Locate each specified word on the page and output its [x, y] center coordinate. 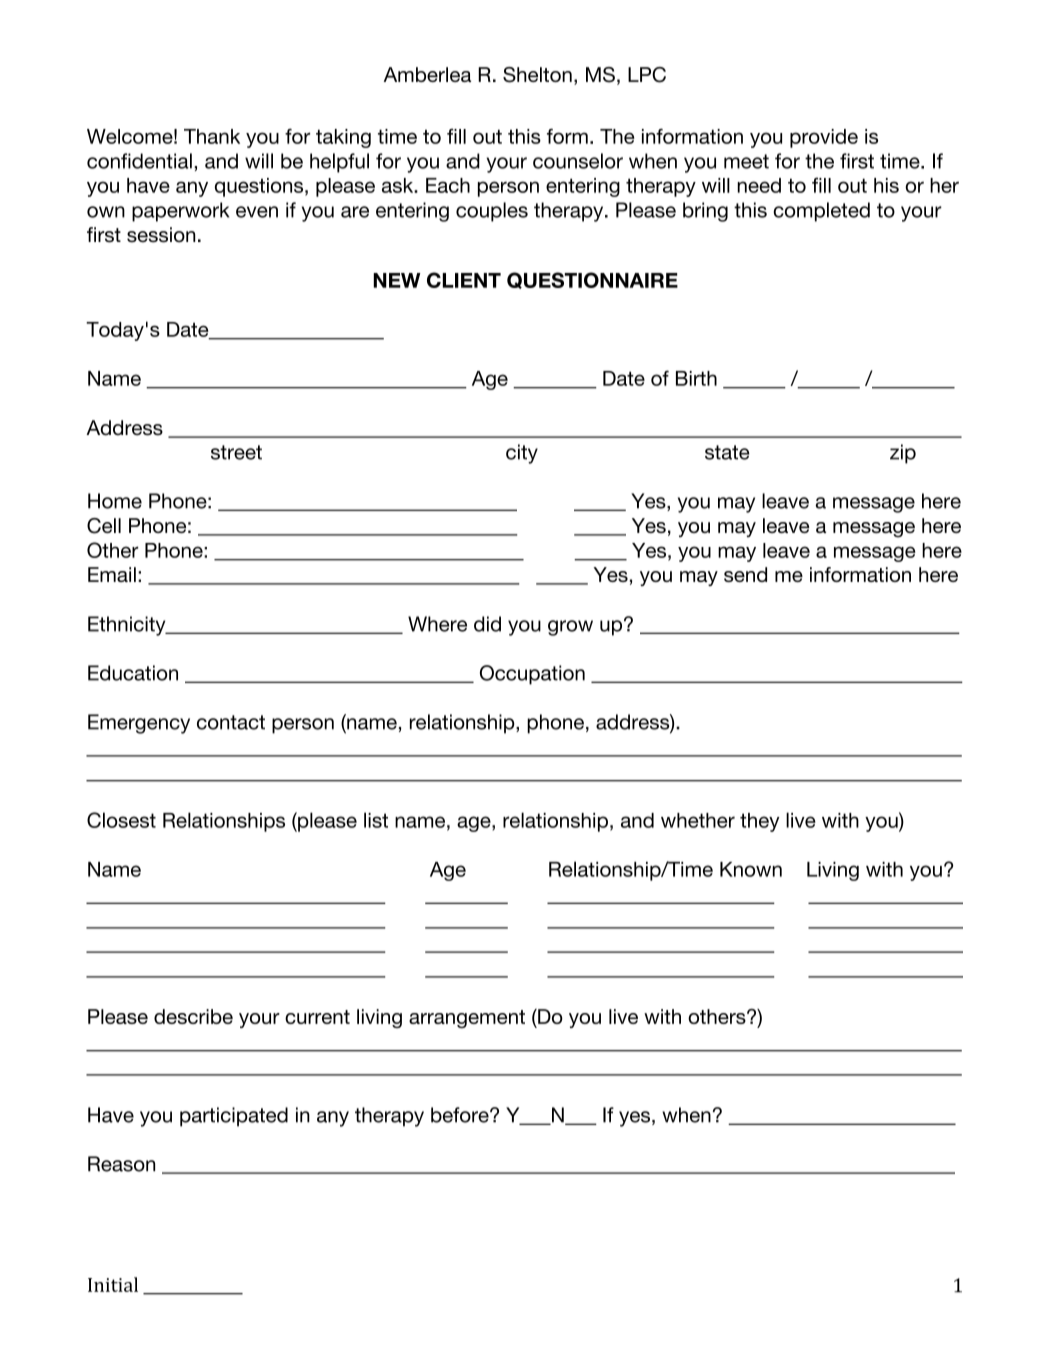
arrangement [467, 1019]
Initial [113, 1284]
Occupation [532, 675]
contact [231, 722]
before [461, 1115]
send [745, 574]
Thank [212, 136]
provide [824, 138]
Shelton [537, 75]
